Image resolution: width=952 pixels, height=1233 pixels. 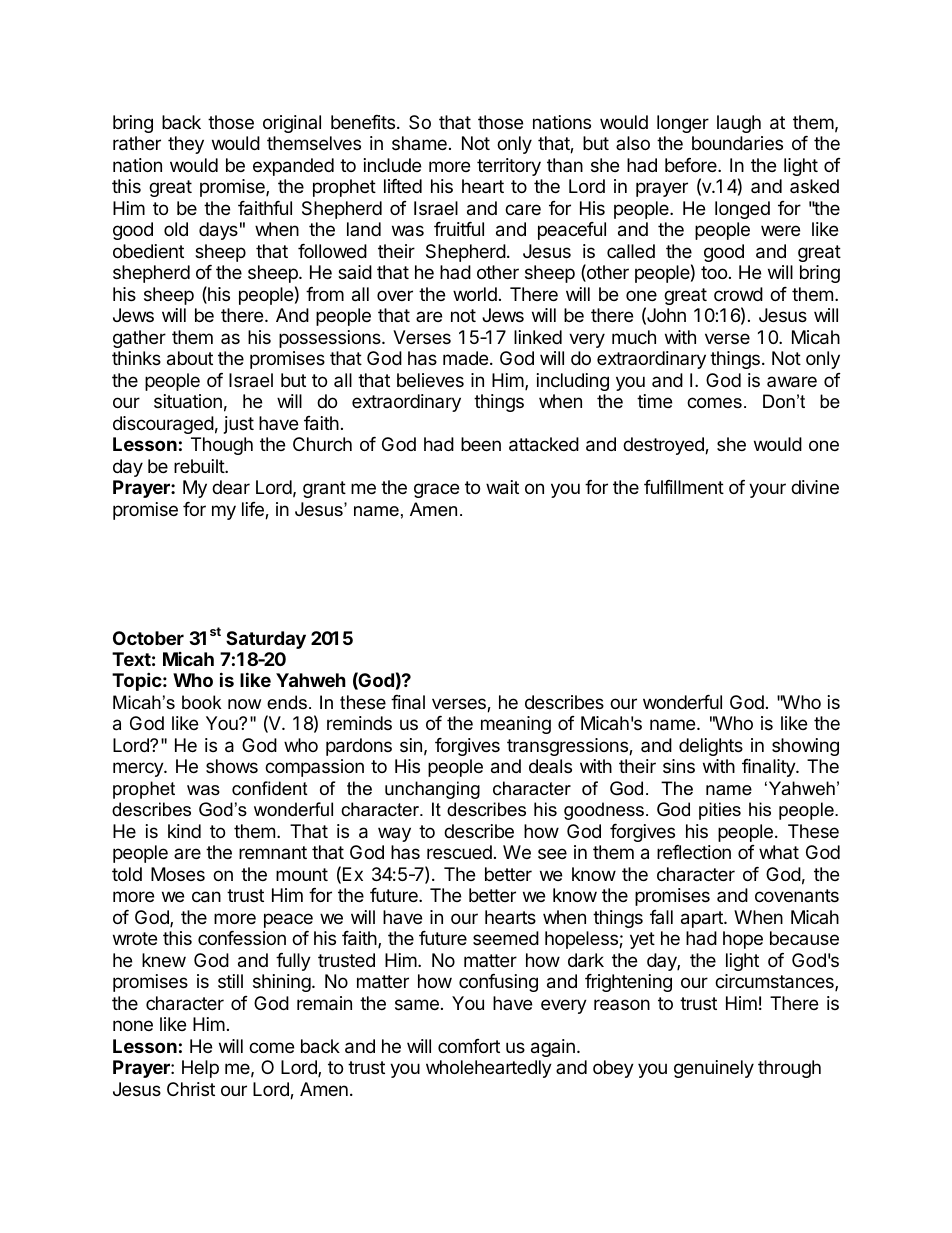 I want to click on they, so click(x=186, y=145).
